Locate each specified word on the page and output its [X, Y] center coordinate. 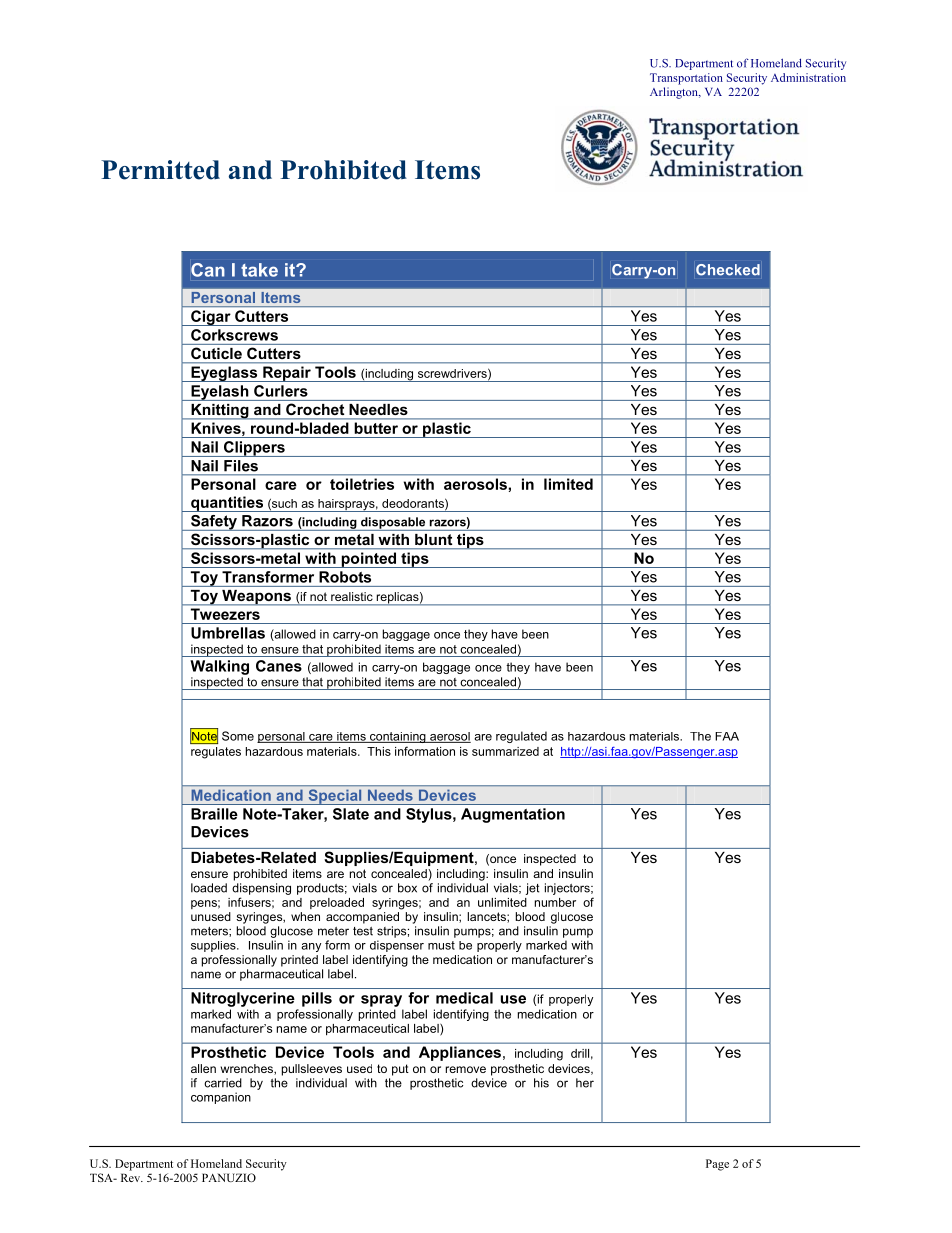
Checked [728, 269]
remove [466, 1069]
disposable [393, 524]
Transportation [686, 79]
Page [717, 1165]
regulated [521, 737]
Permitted [160, 170]
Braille [214, 814]
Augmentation [513, 815]
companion [221, 1098]
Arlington [675, 93]
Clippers [254, 449]
